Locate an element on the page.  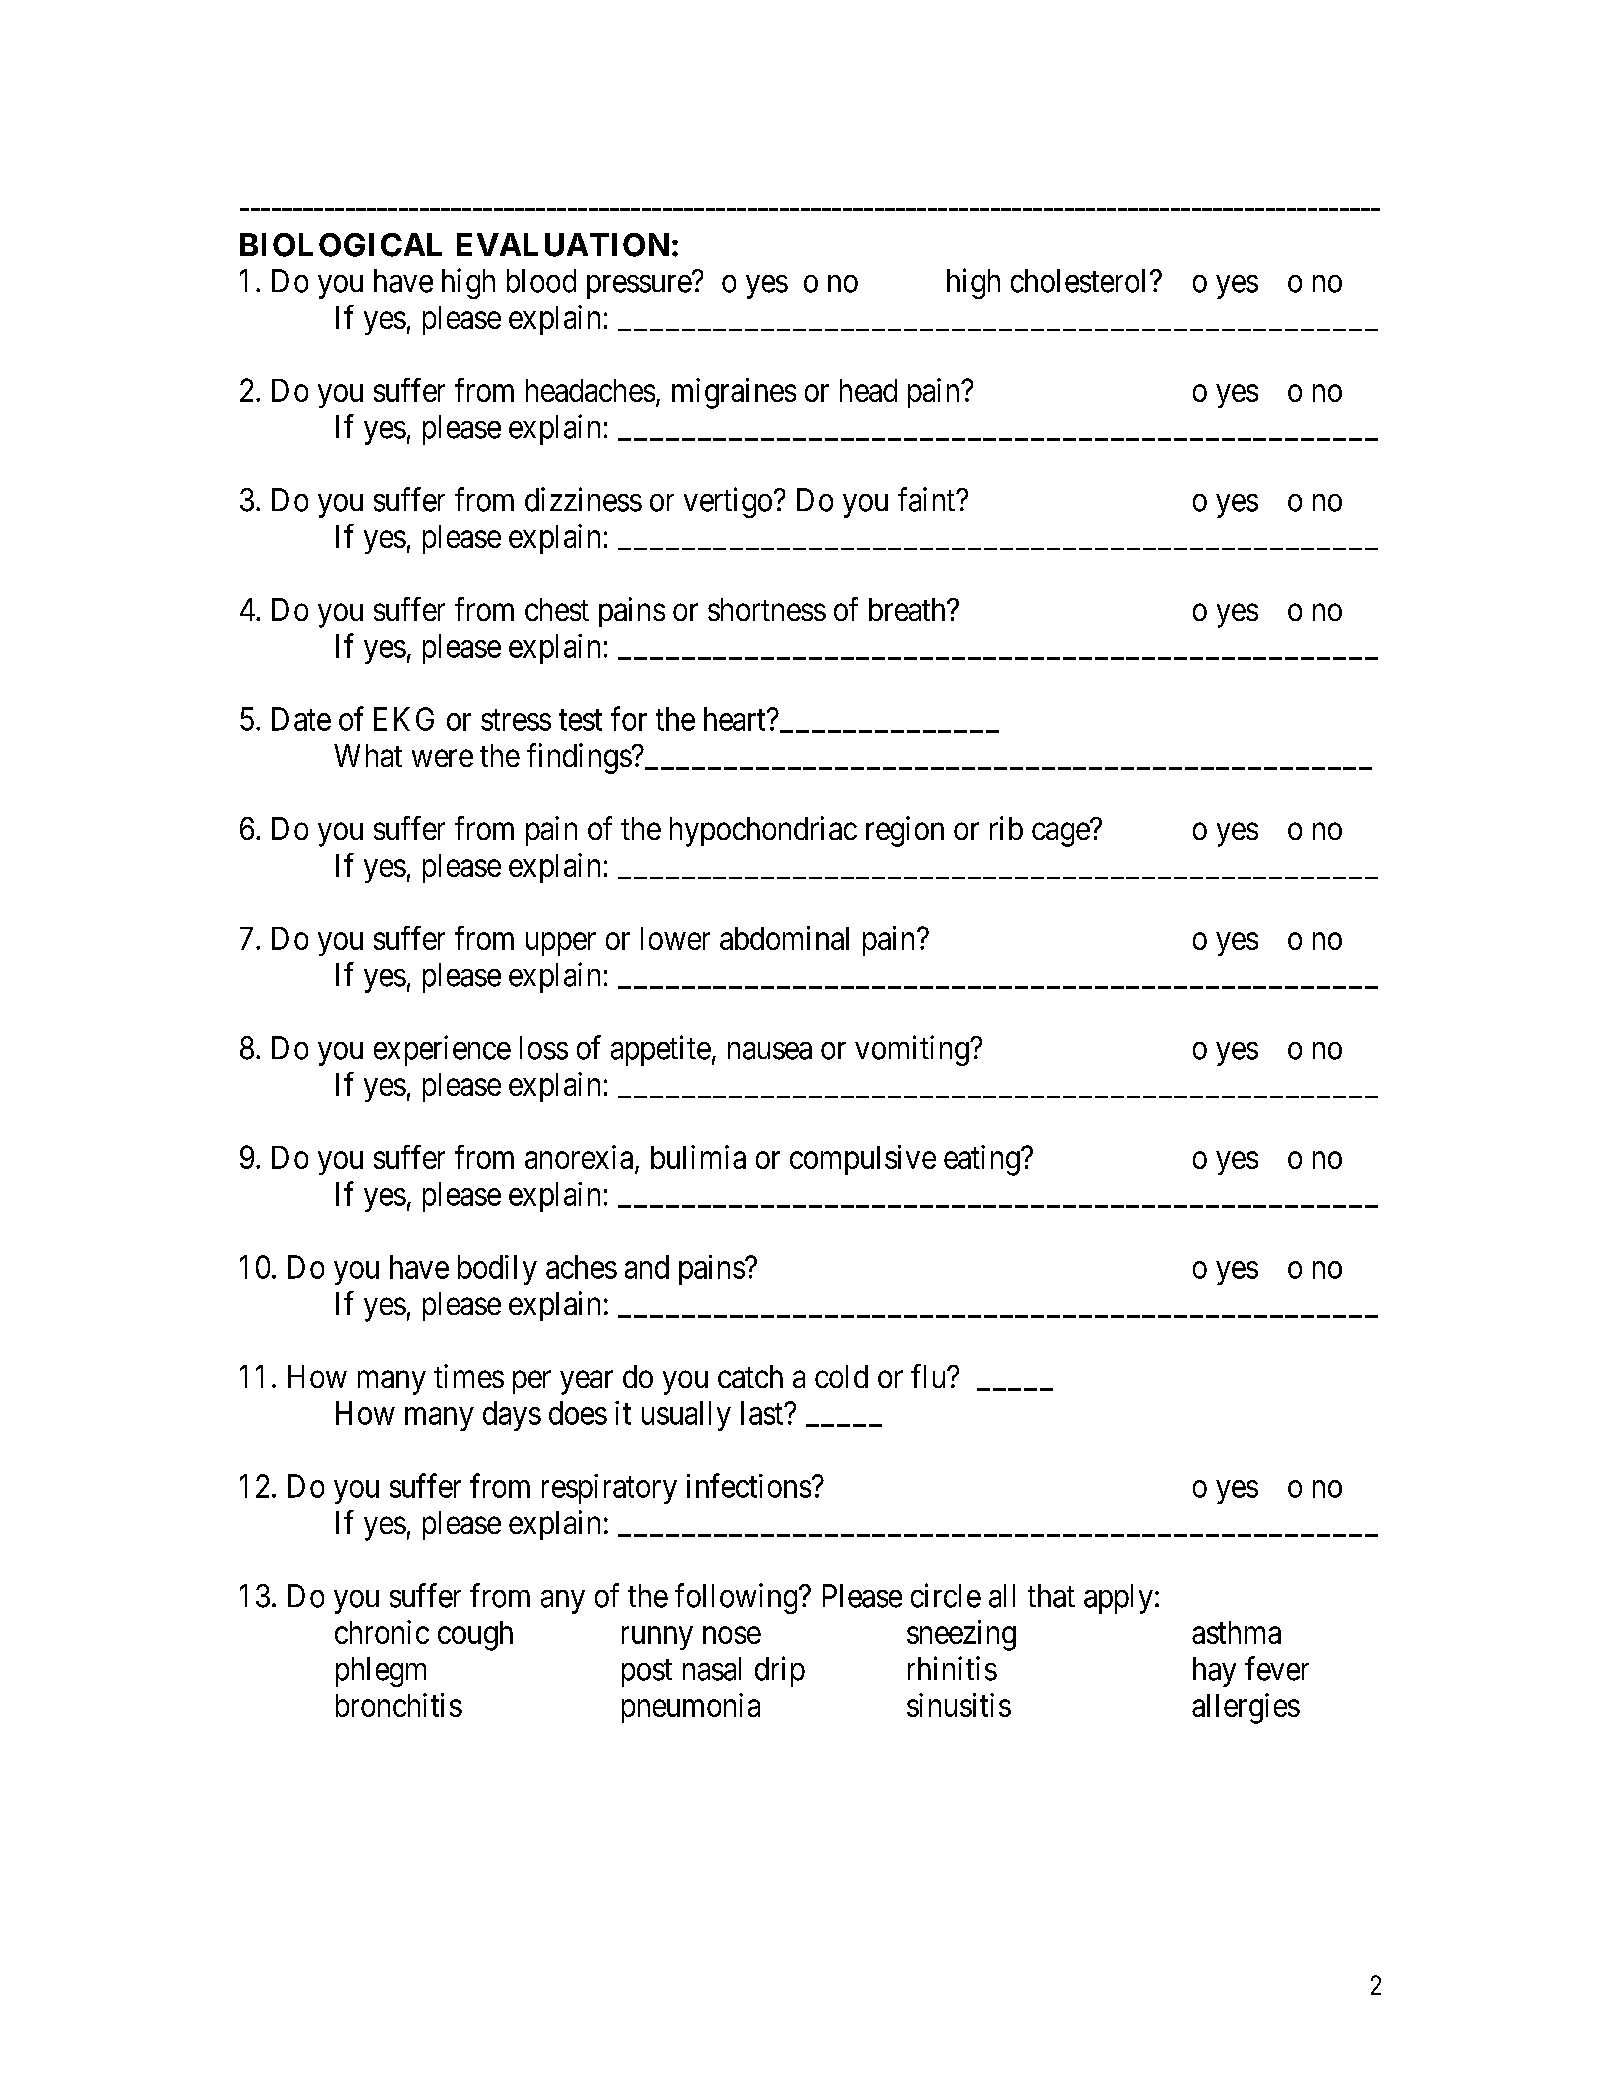
cholesterol is located at coordinates (1081, 281).
